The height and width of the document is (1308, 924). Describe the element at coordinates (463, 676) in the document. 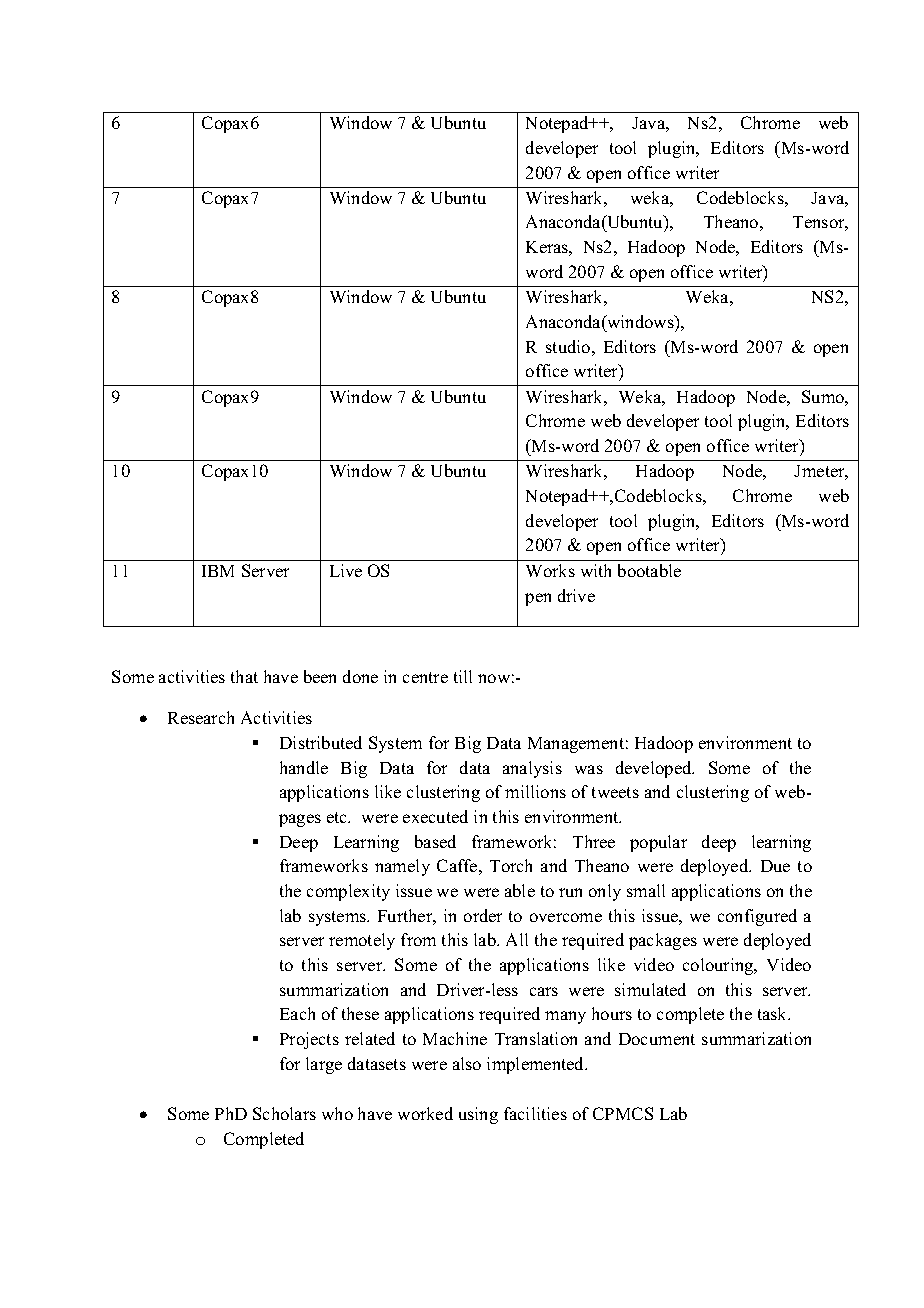

I see `till` at that location.
